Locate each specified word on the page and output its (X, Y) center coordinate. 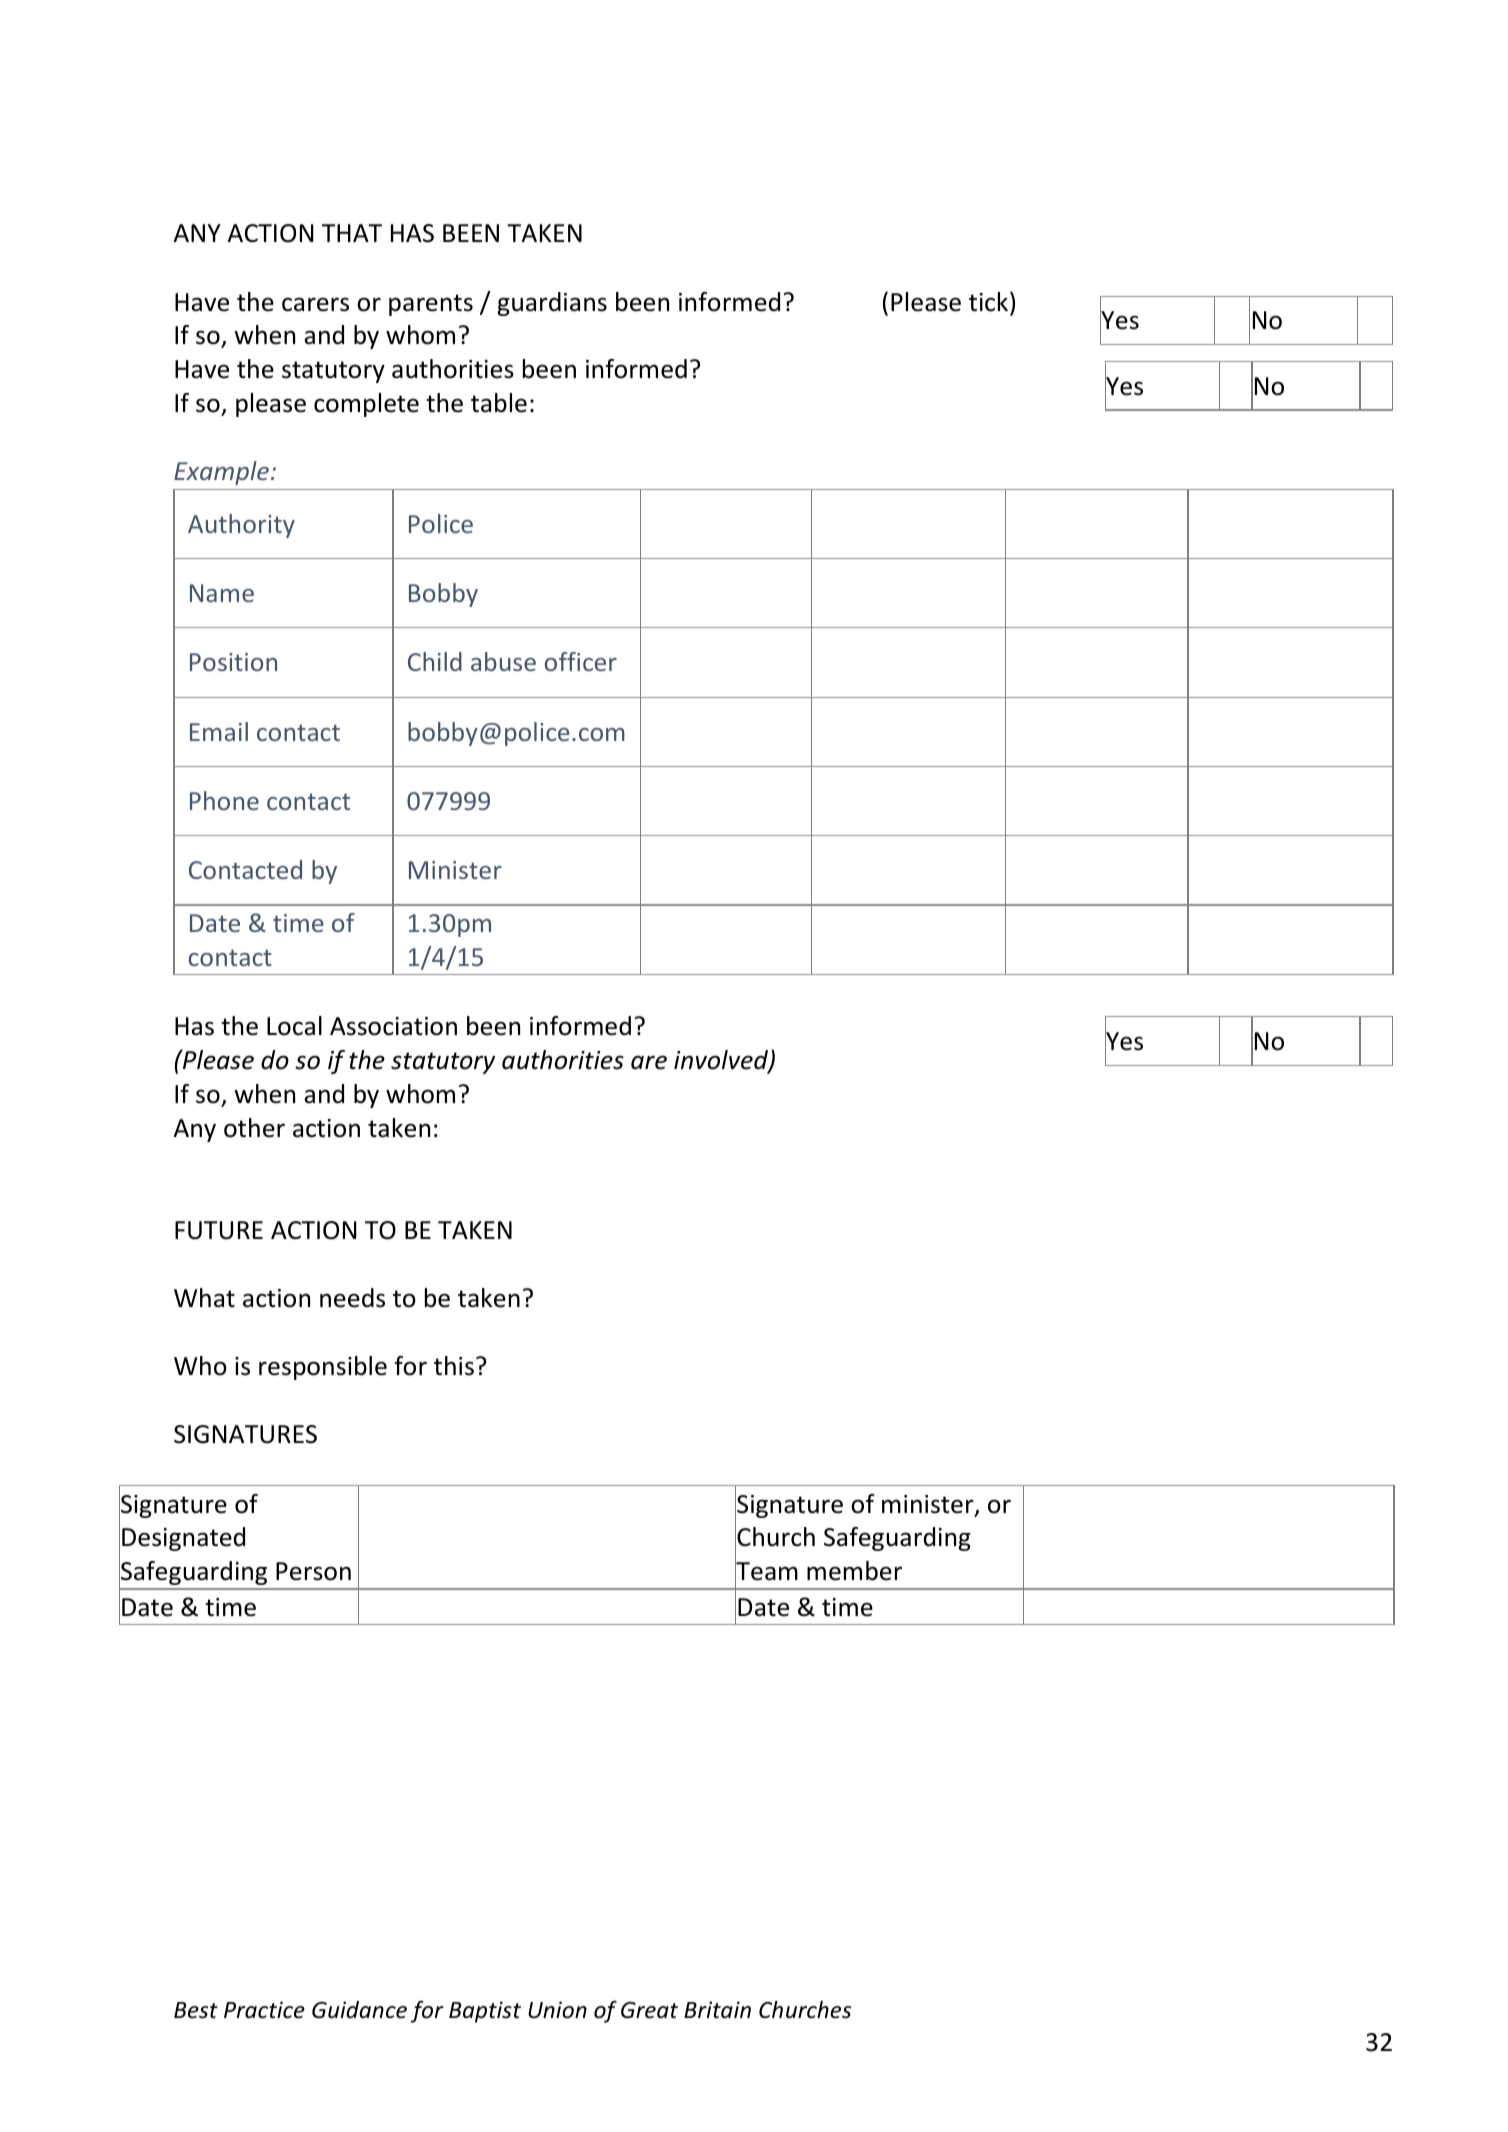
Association (393, 1026)
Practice (264, 2010)
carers (315, 304)
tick (990, 301)
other (254, 1128)
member (854, 1571)
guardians (552, 304)
